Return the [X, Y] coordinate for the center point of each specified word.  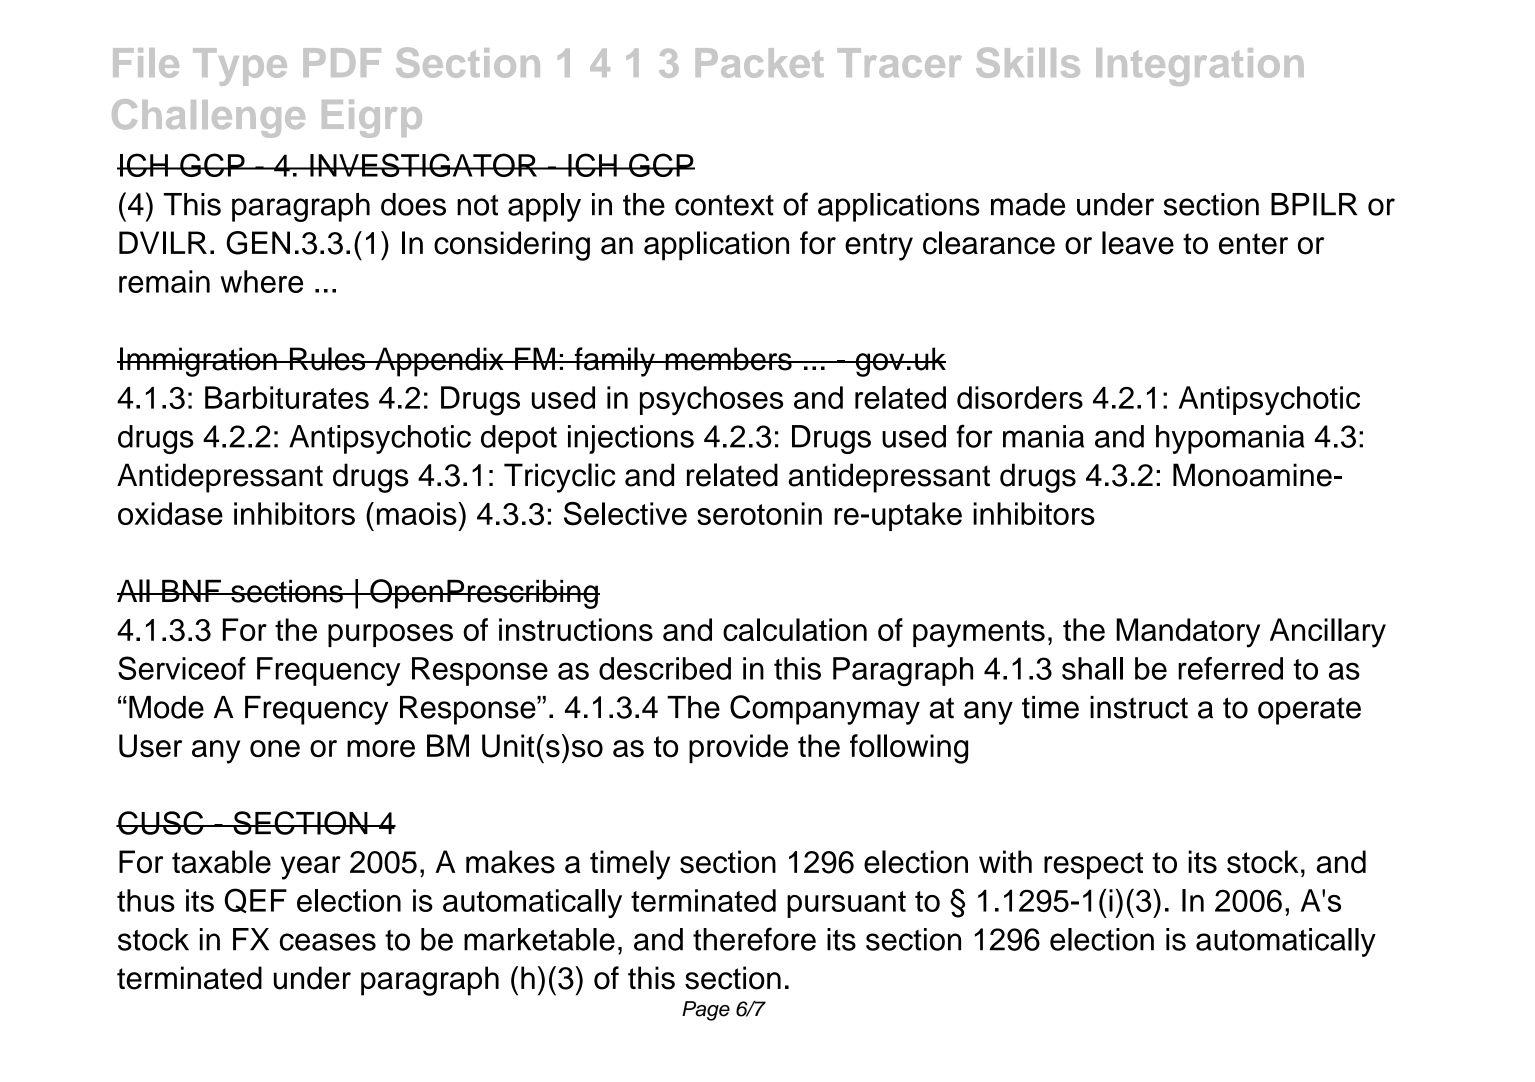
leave [1138, 243]
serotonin [759, 513]
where [261, 281]
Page [706, 1011]
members [728, 359]
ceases [328, 942]
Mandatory [1188, 633]
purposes [390, 635]
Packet [760, 63]
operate [1309, 711]
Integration [1200, 67]
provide [738, 748]
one [275, 749]
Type [240, 67]
